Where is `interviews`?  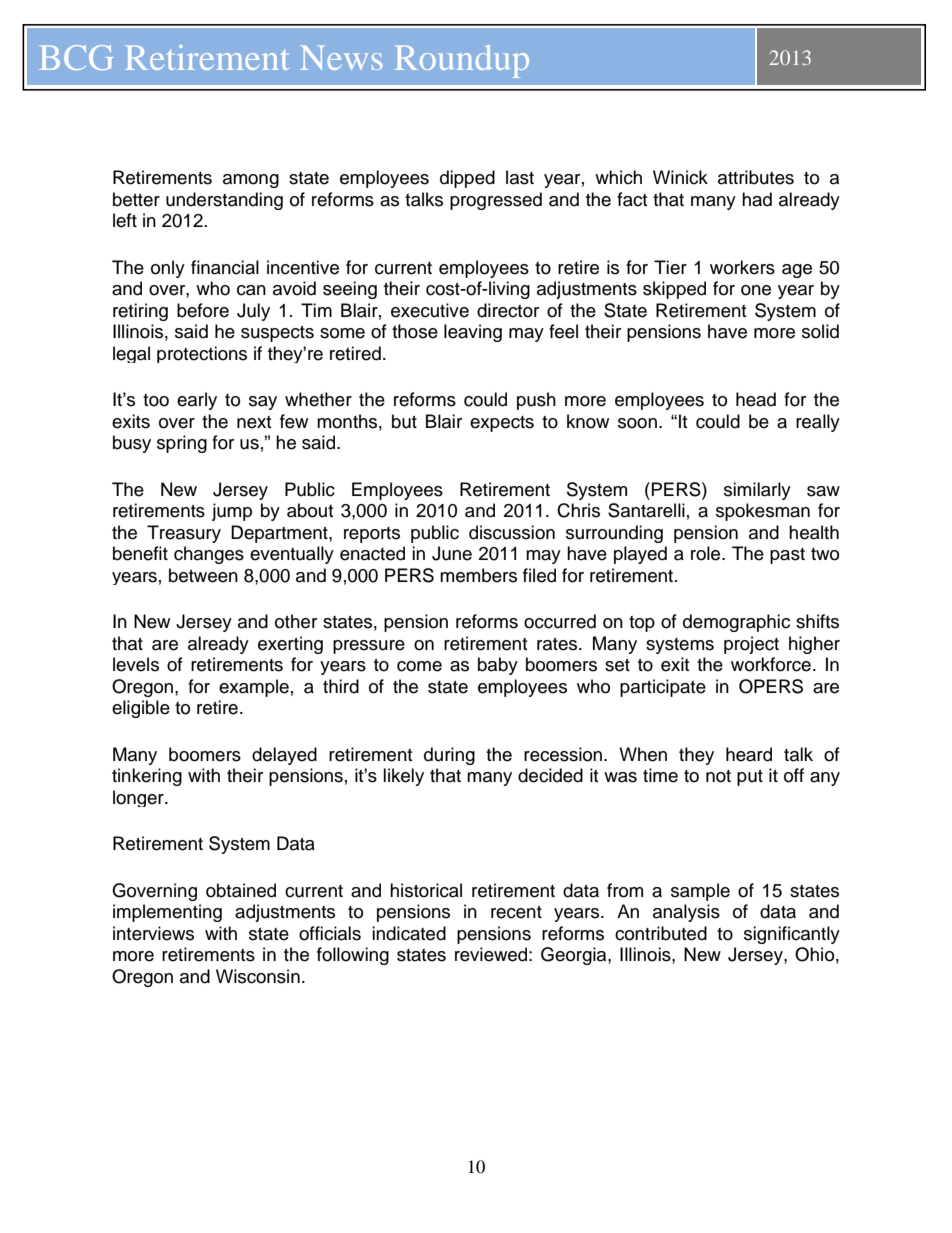
interviews is located at coordinates (153, 933).
